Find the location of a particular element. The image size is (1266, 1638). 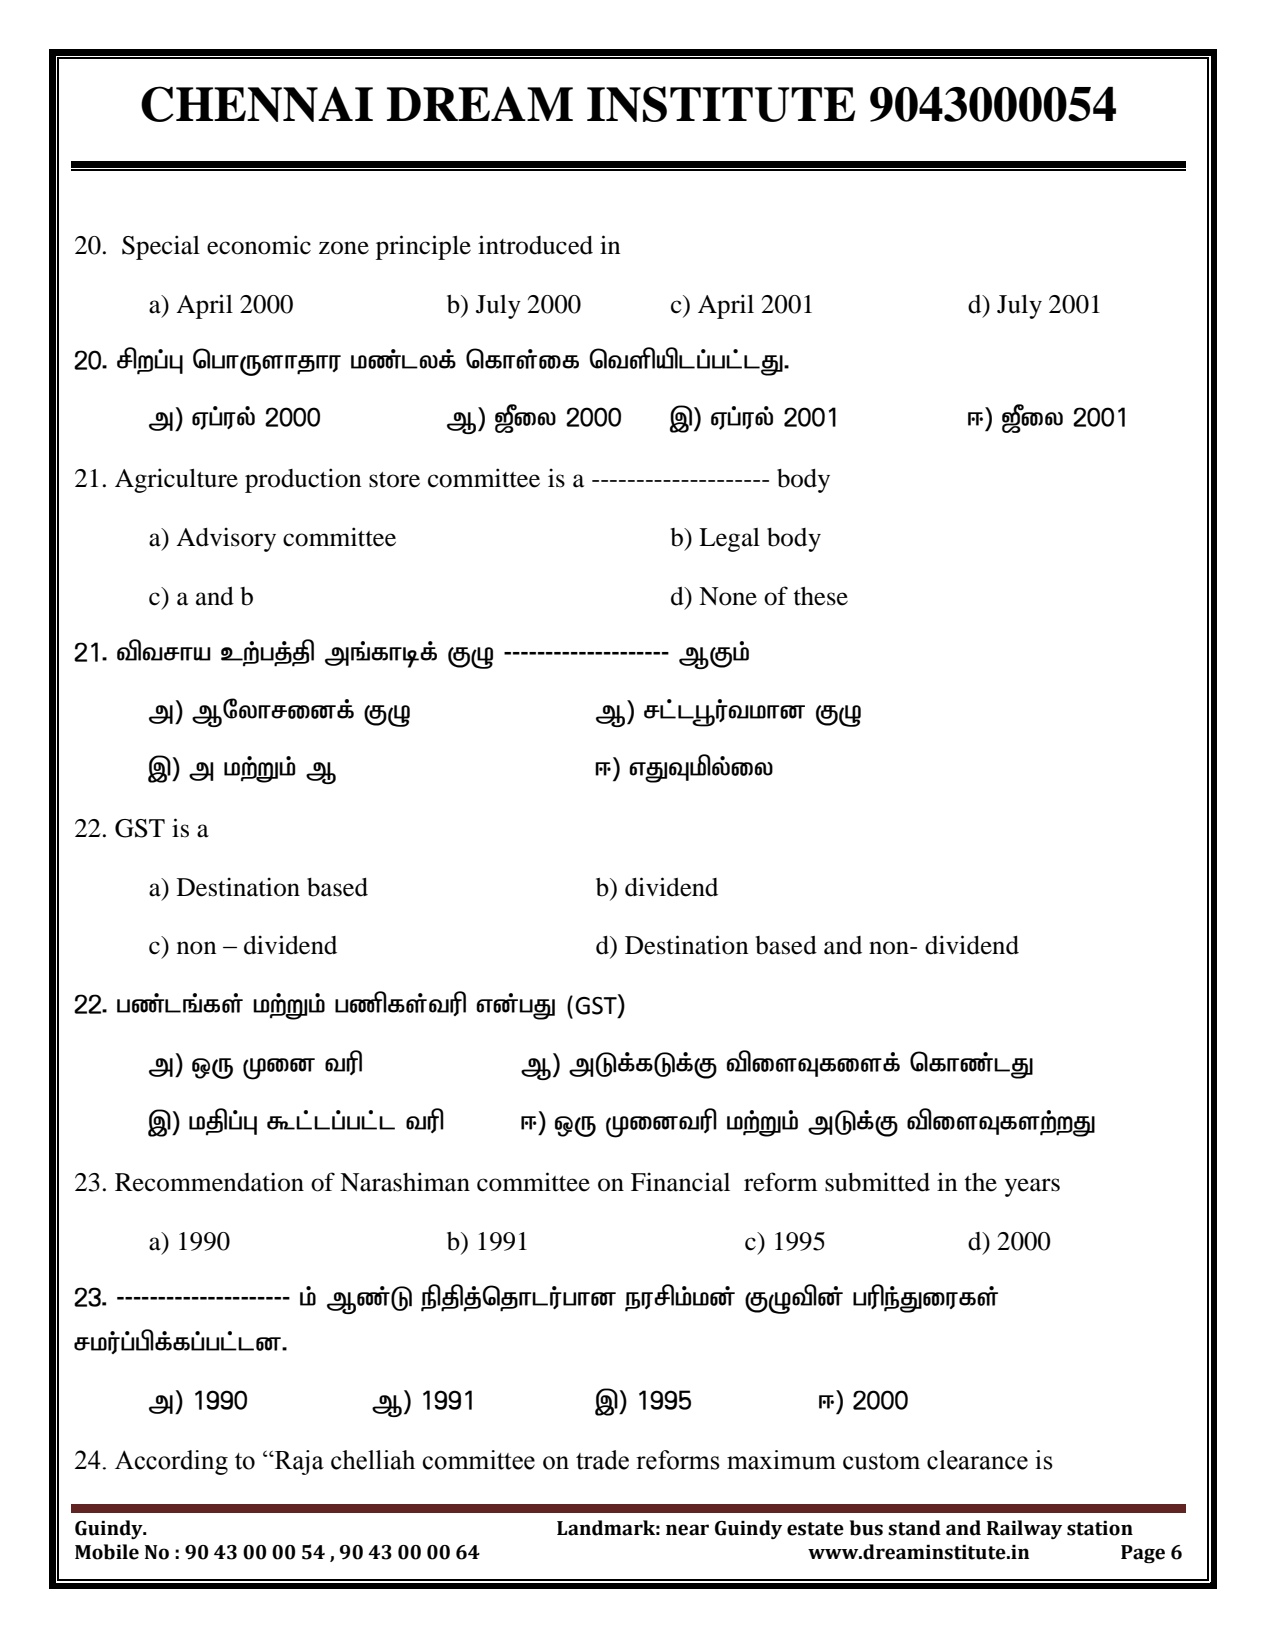

Agriculture is located at coordinates (176, 480).
